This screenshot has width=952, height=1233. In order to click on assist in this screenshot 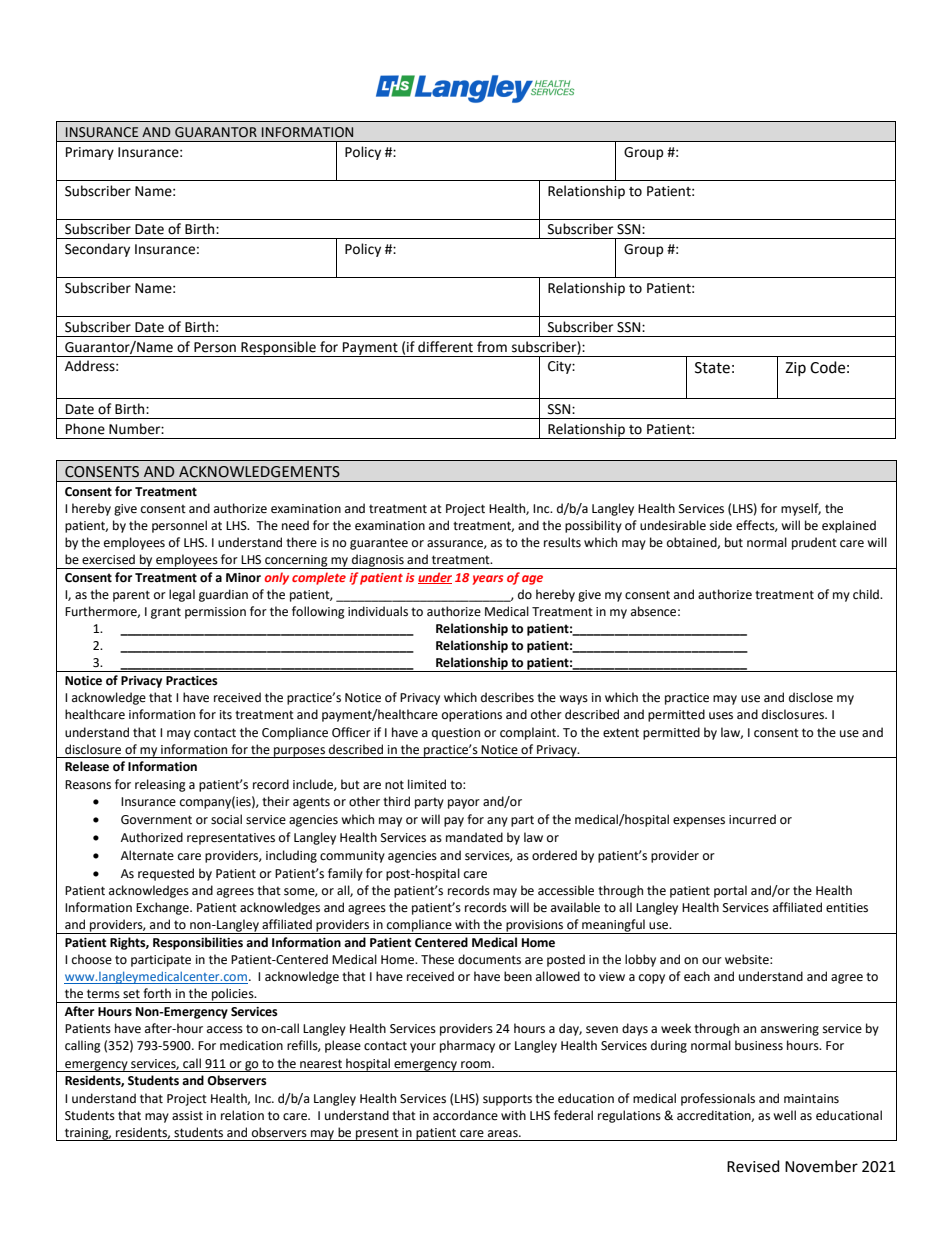, I will do `click(187, 1116)`.
